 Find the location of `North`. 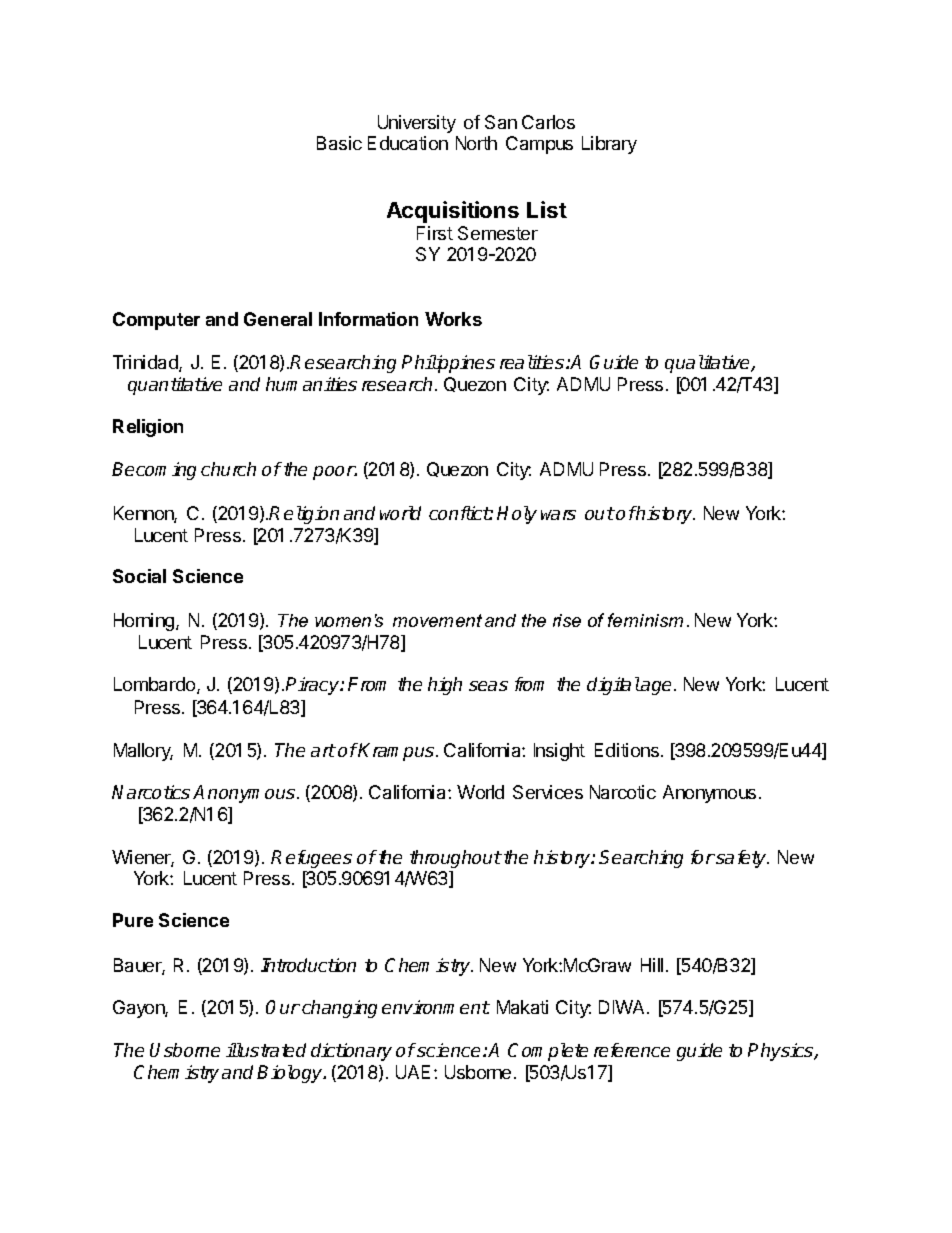

North is located at coordinates (476, 143).
